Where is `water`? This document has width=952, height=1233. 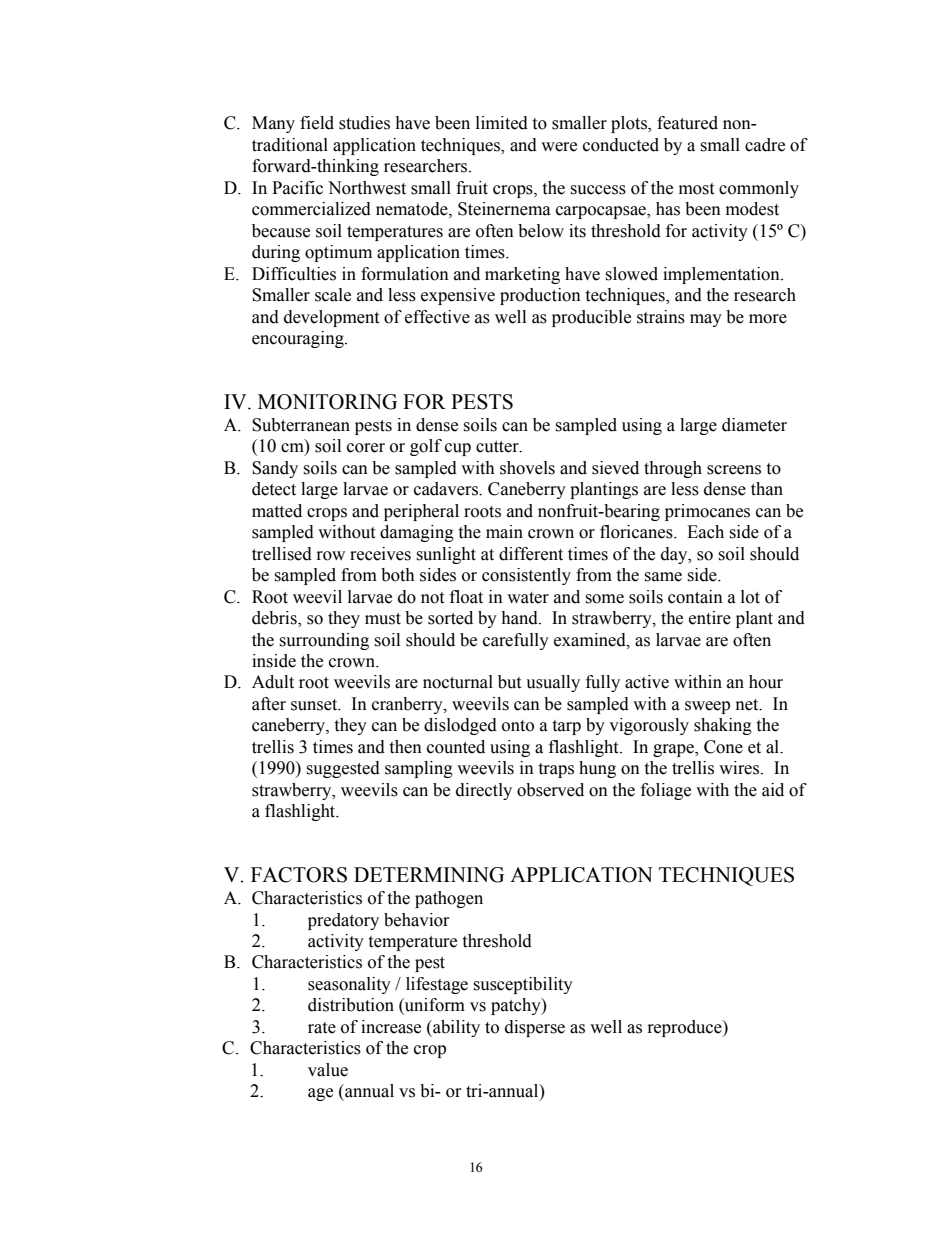
water is located at coordinates (528, 598).
